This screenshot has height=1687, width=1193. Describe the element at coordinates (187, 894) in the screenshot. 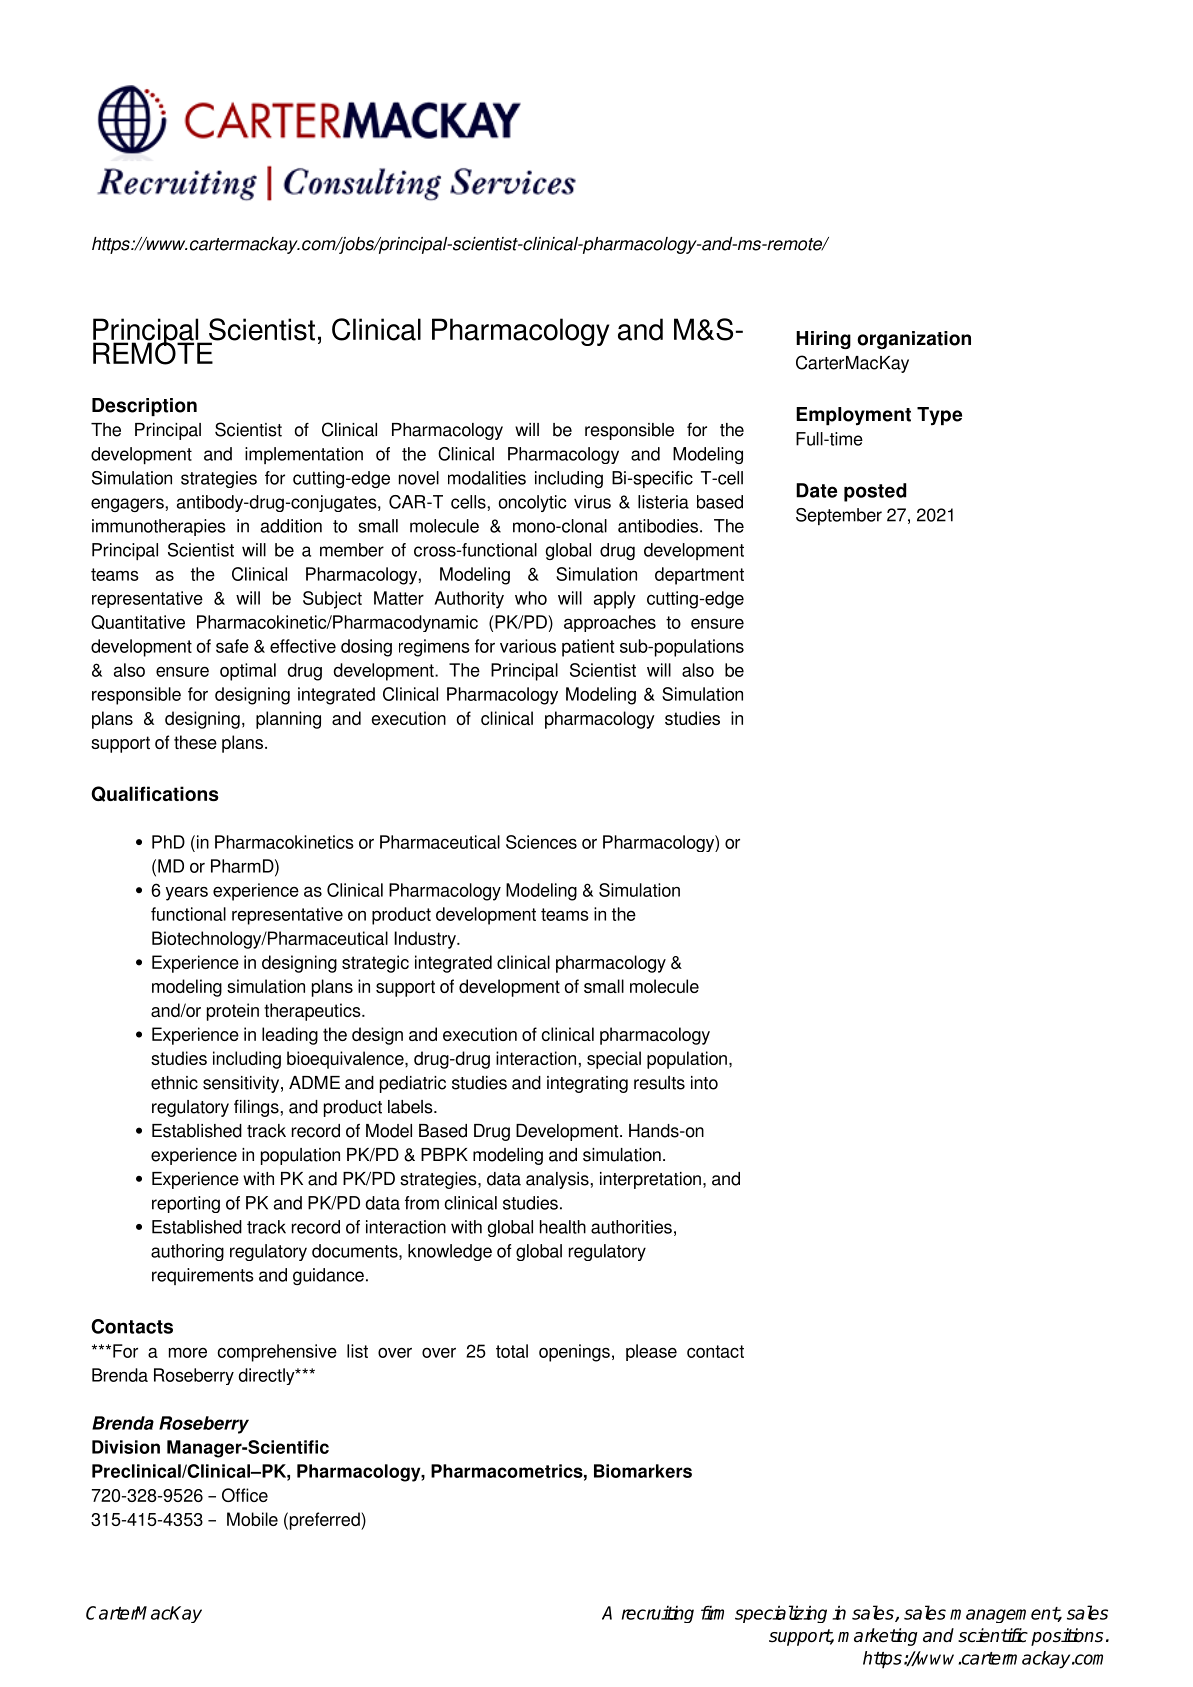

I see `years` at that location.
